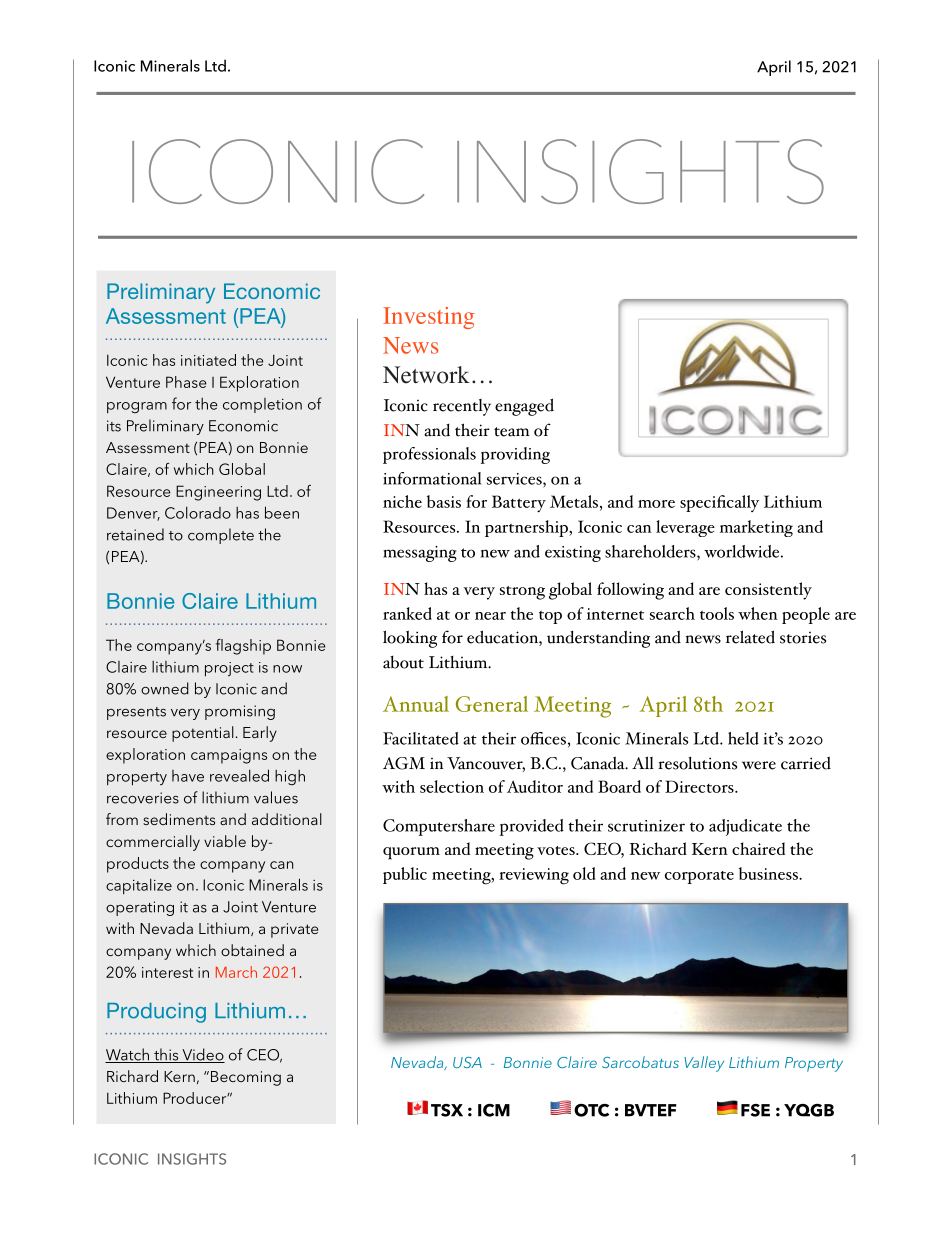 The height and width of the image is (1233, 952). What do you see at coordinates (524, 407) in the image?
I see `engaged` at bounding box center [524, 407].
